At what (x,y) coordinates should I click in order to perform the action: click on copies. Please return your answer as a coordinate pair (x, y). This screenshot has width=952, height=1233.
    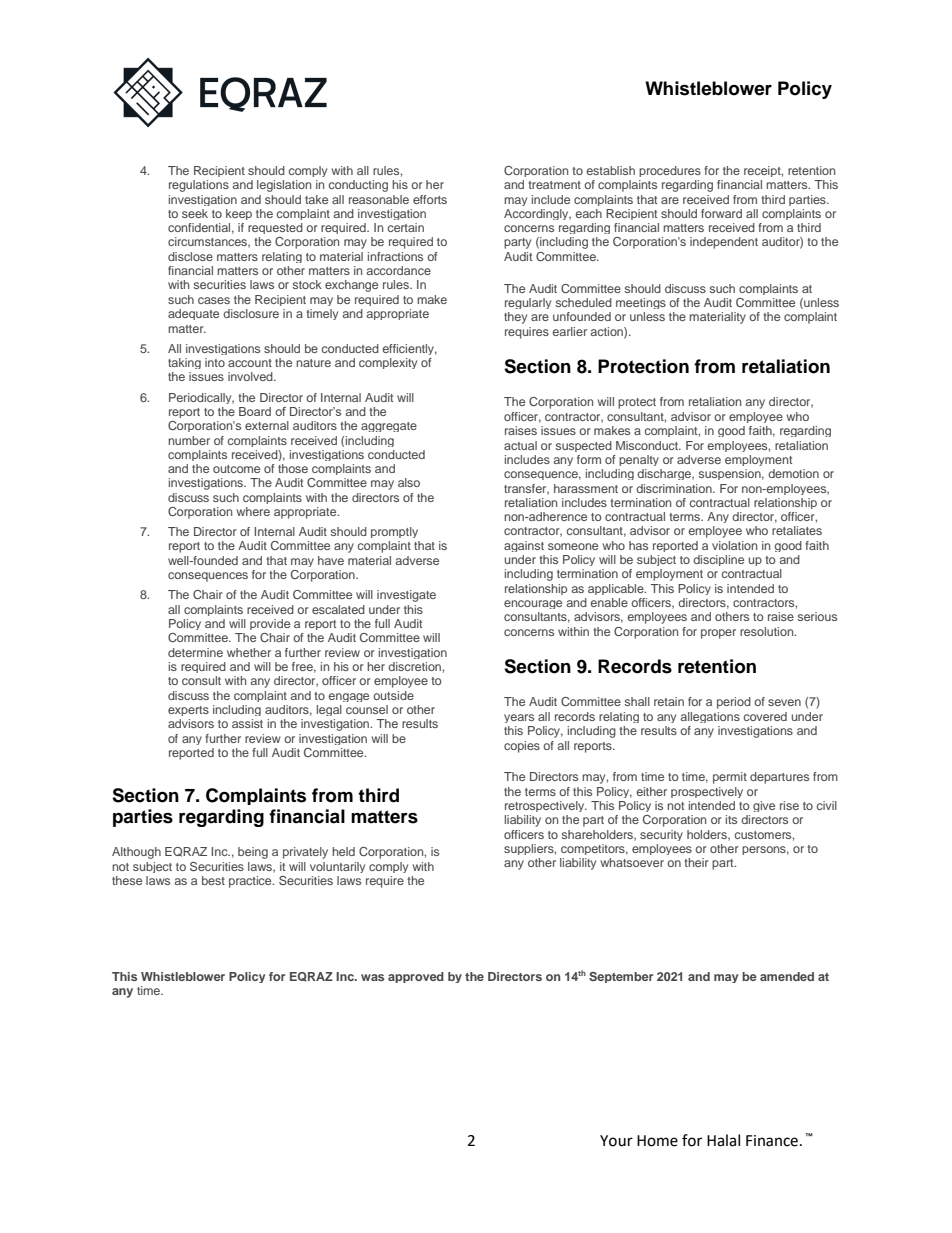
    Looking at the image, I should click on (522, 747).
